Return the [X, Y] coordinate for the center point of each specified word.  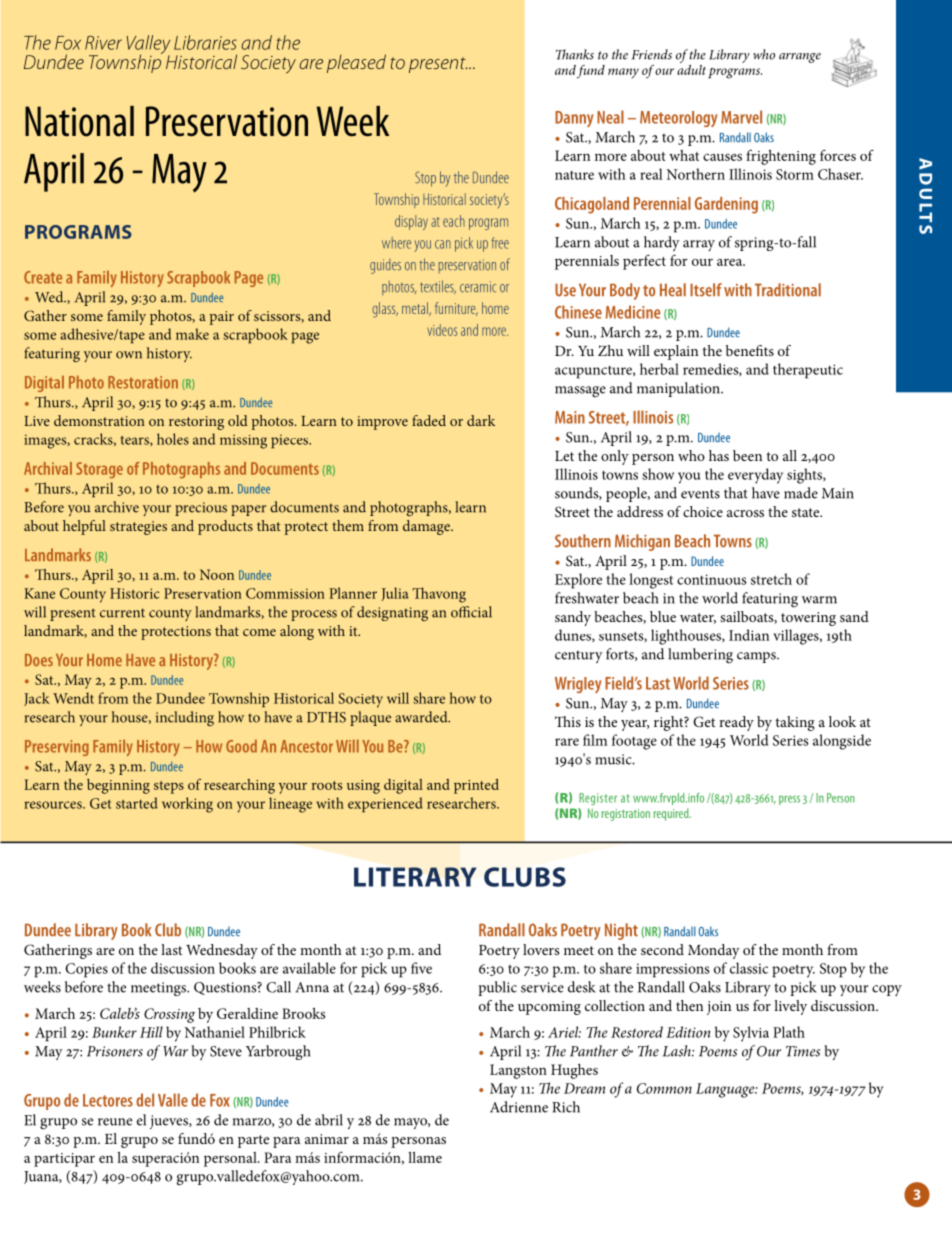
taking [795, 723]
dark [481, 420]
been [747, 455]
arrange [800, 58]
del [145, 1100]
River [103, 43]
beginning [118, 786]
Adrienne [519, 1107]
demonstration [99, 420]
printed [476, 786]
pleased [356, 63]
